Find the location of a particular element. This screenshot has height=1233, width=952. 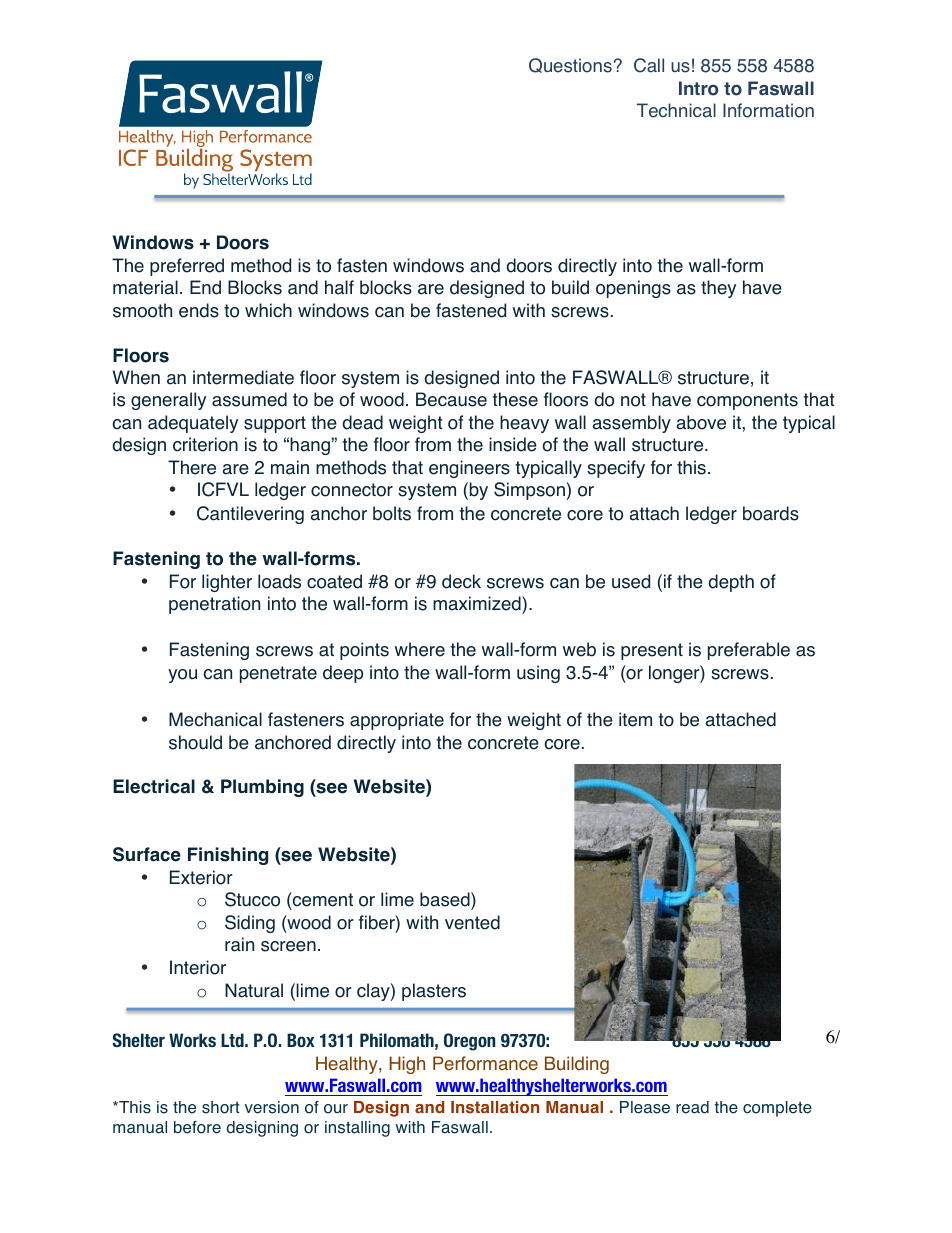

short is located at coordinates (221, 1107).
